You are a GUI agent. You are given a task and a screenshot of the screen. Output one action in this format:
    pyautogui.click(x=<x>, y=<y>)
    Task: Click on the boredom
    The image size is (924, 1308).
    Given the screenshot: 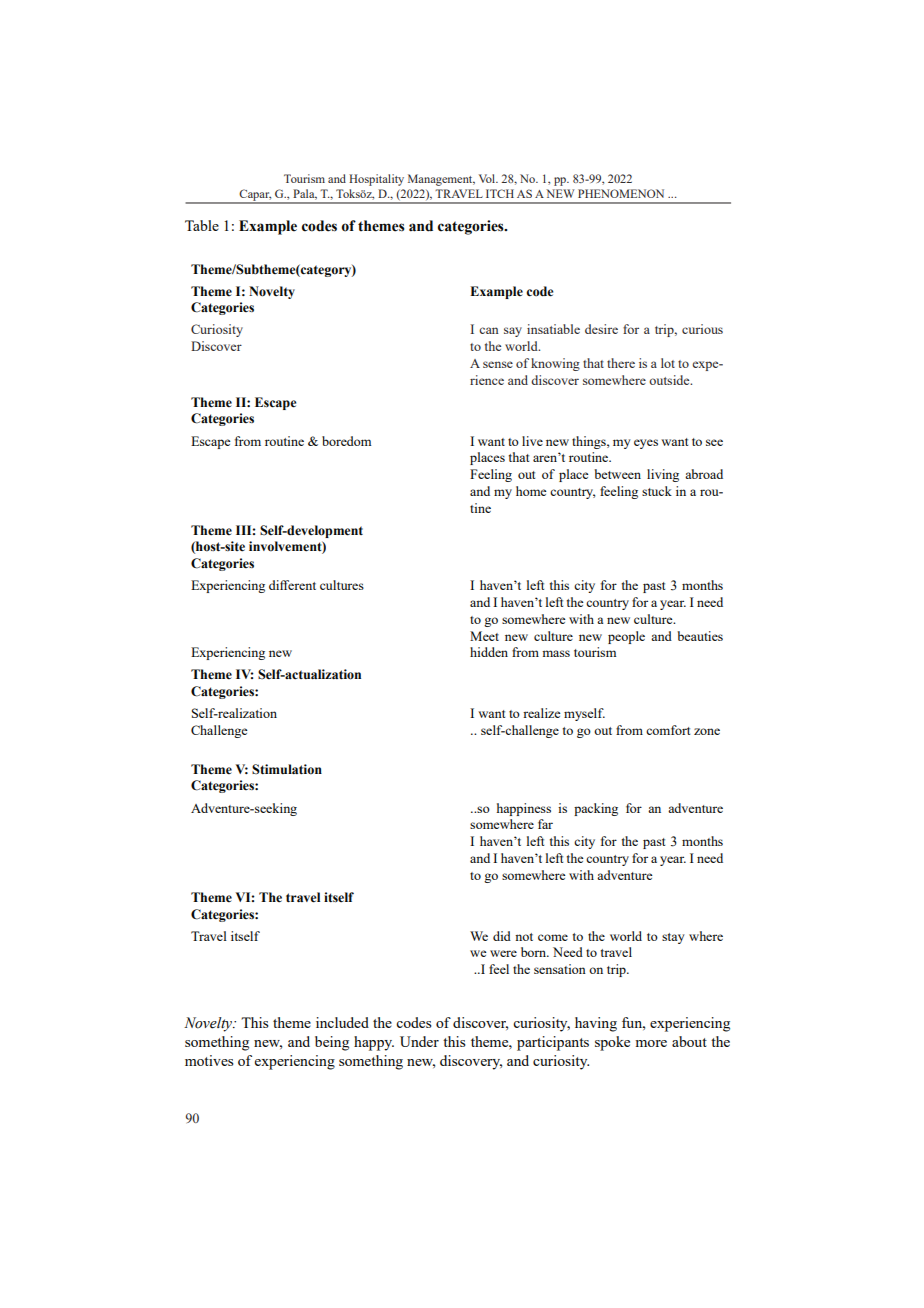 What is the action you would take?
    pyautogui.click(x=346, y=441)
